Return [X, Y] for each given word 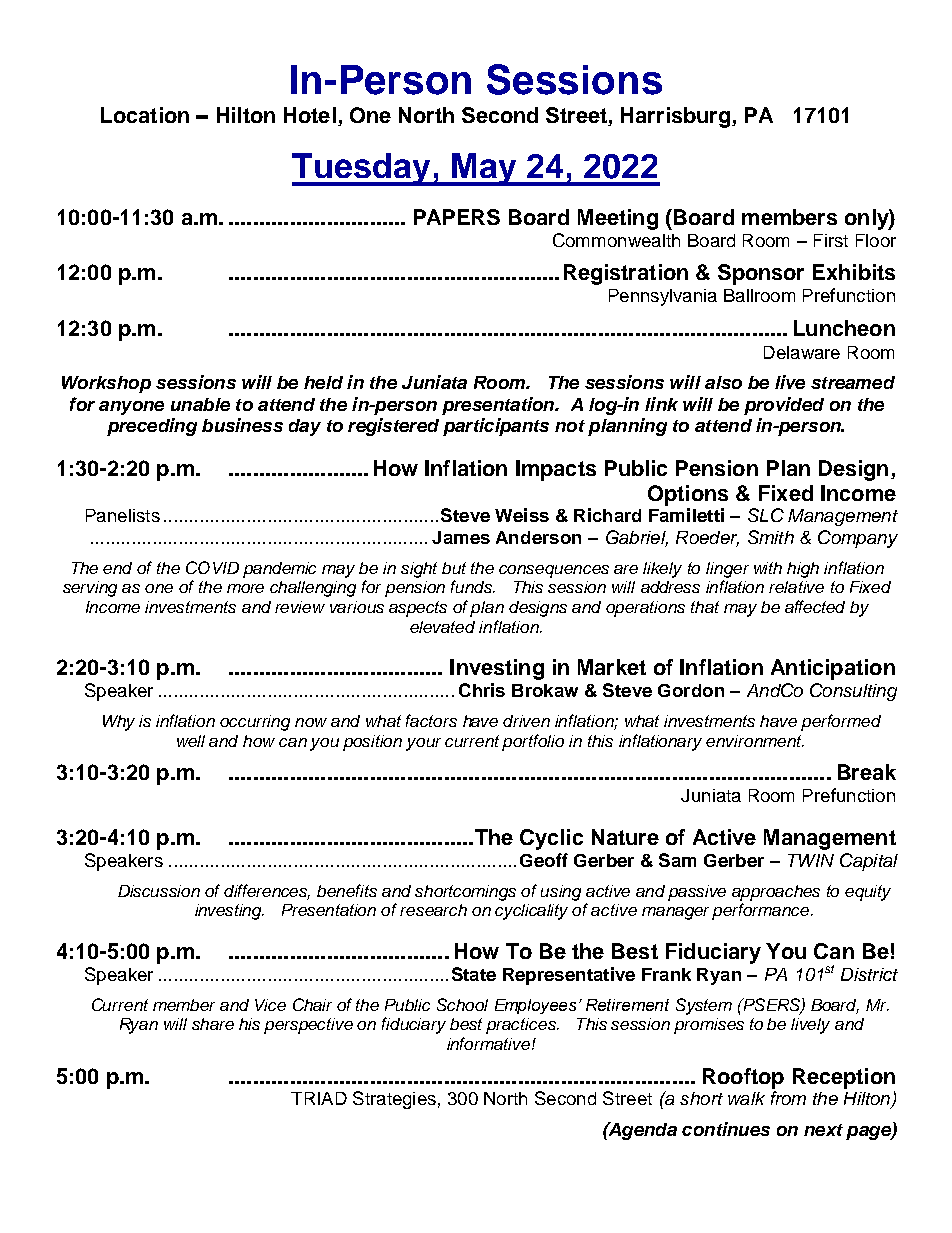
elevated [442, 627]
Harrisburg [677, 117]
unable [200, 404]
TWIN [811, 860]
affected [815, 606]
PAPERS [457, 217]
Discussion [159, 891]
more [245, 588]
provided [784, 406]
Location [145, 115]
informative [488, 1043]
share [213, 1024]
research [433, 910]
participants [496, 427]
